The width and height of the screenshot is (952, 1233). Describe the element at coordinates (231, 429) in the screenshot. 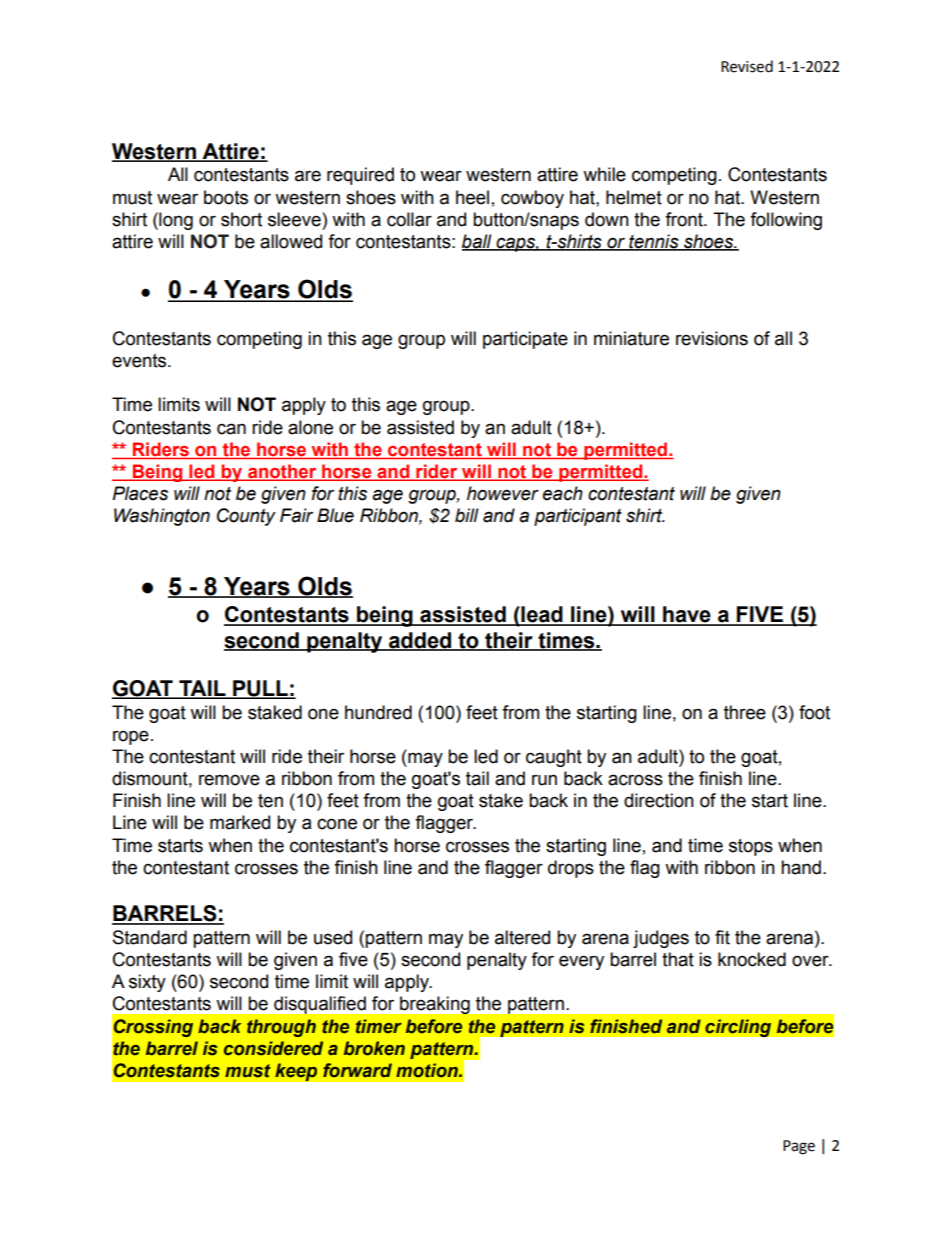

I see `can` at that location.
